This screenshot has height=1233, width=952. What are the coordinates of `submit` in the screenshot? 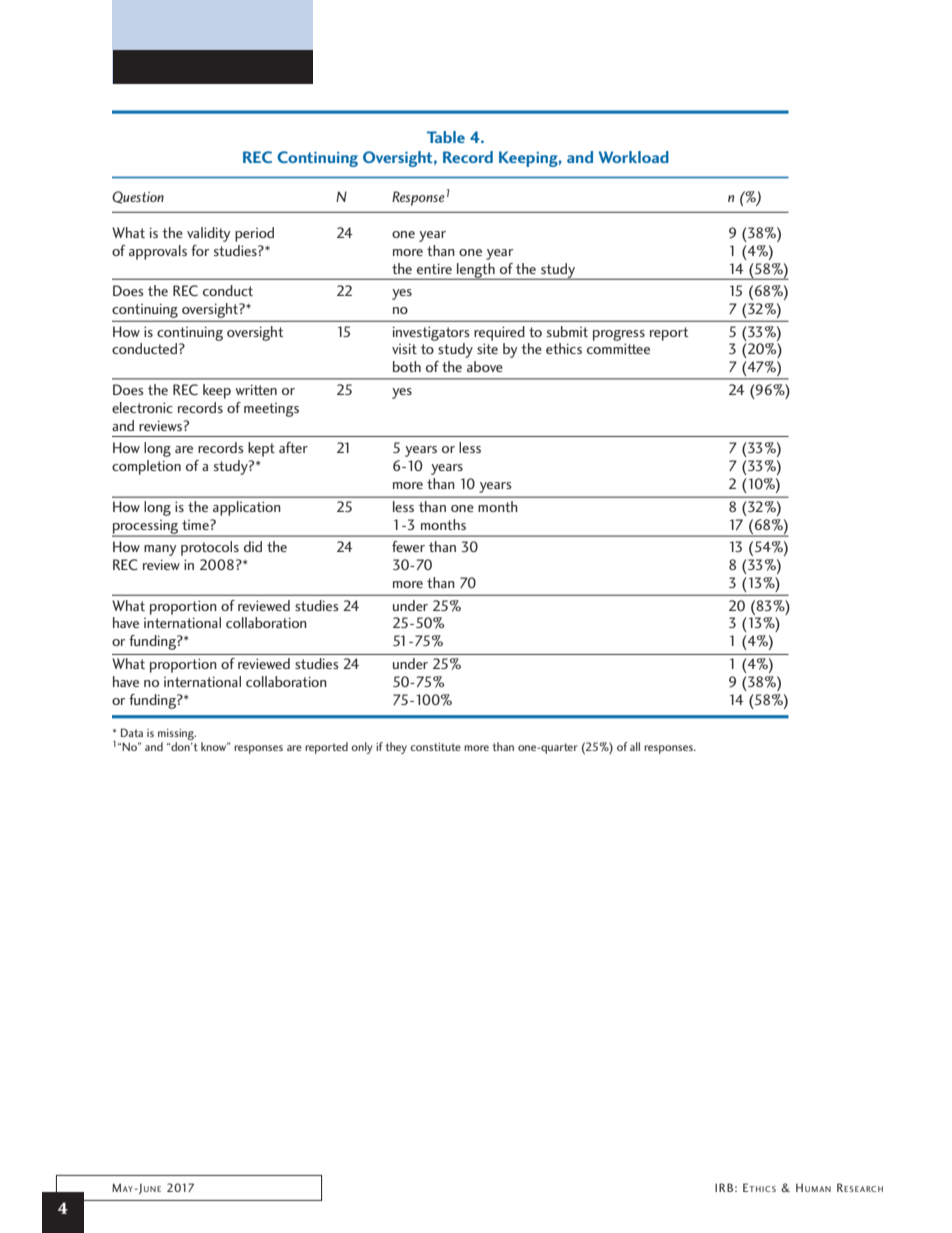 It's located at (567, 331).
